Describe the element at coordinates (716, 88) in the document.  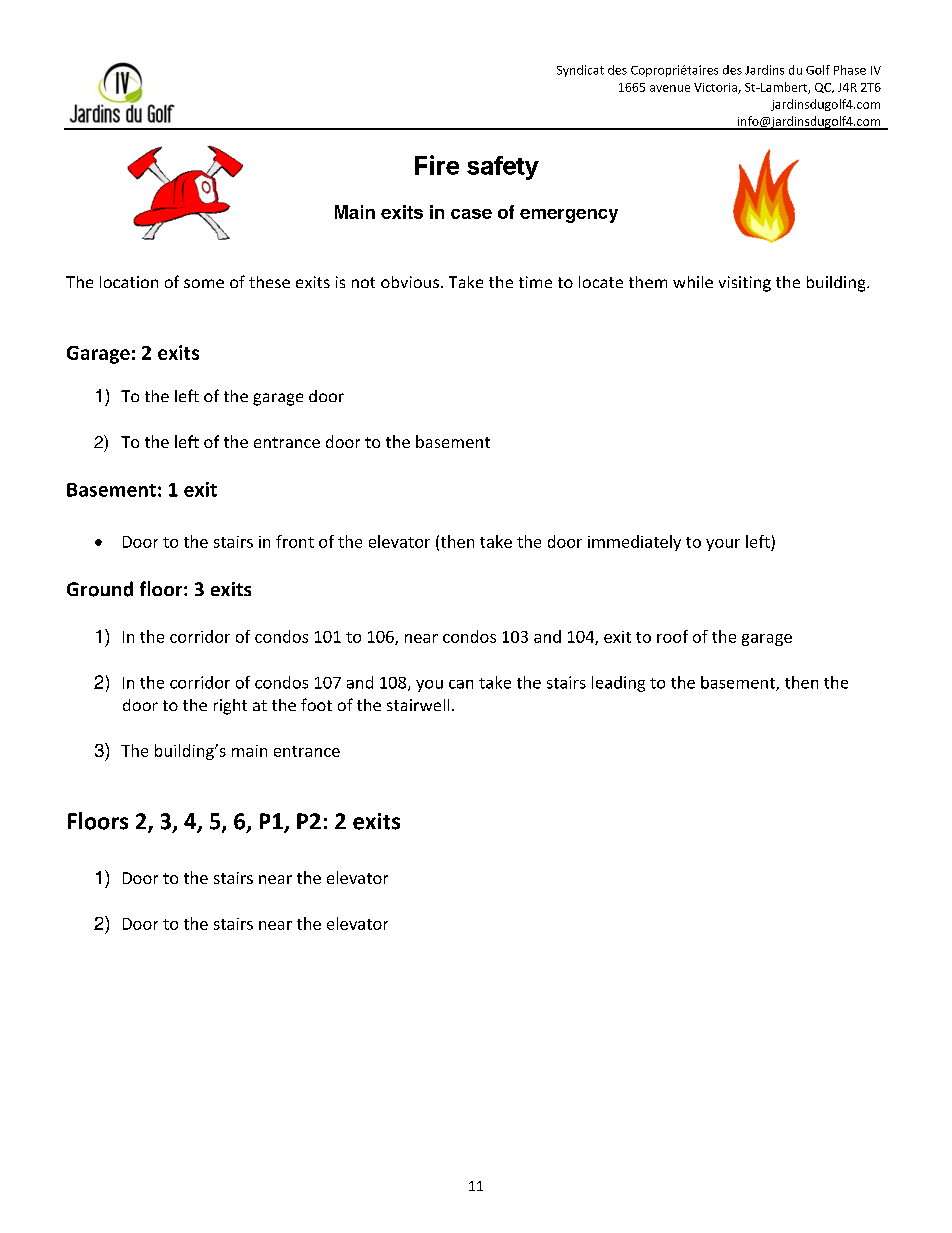
I see `Victoria` at that location.
